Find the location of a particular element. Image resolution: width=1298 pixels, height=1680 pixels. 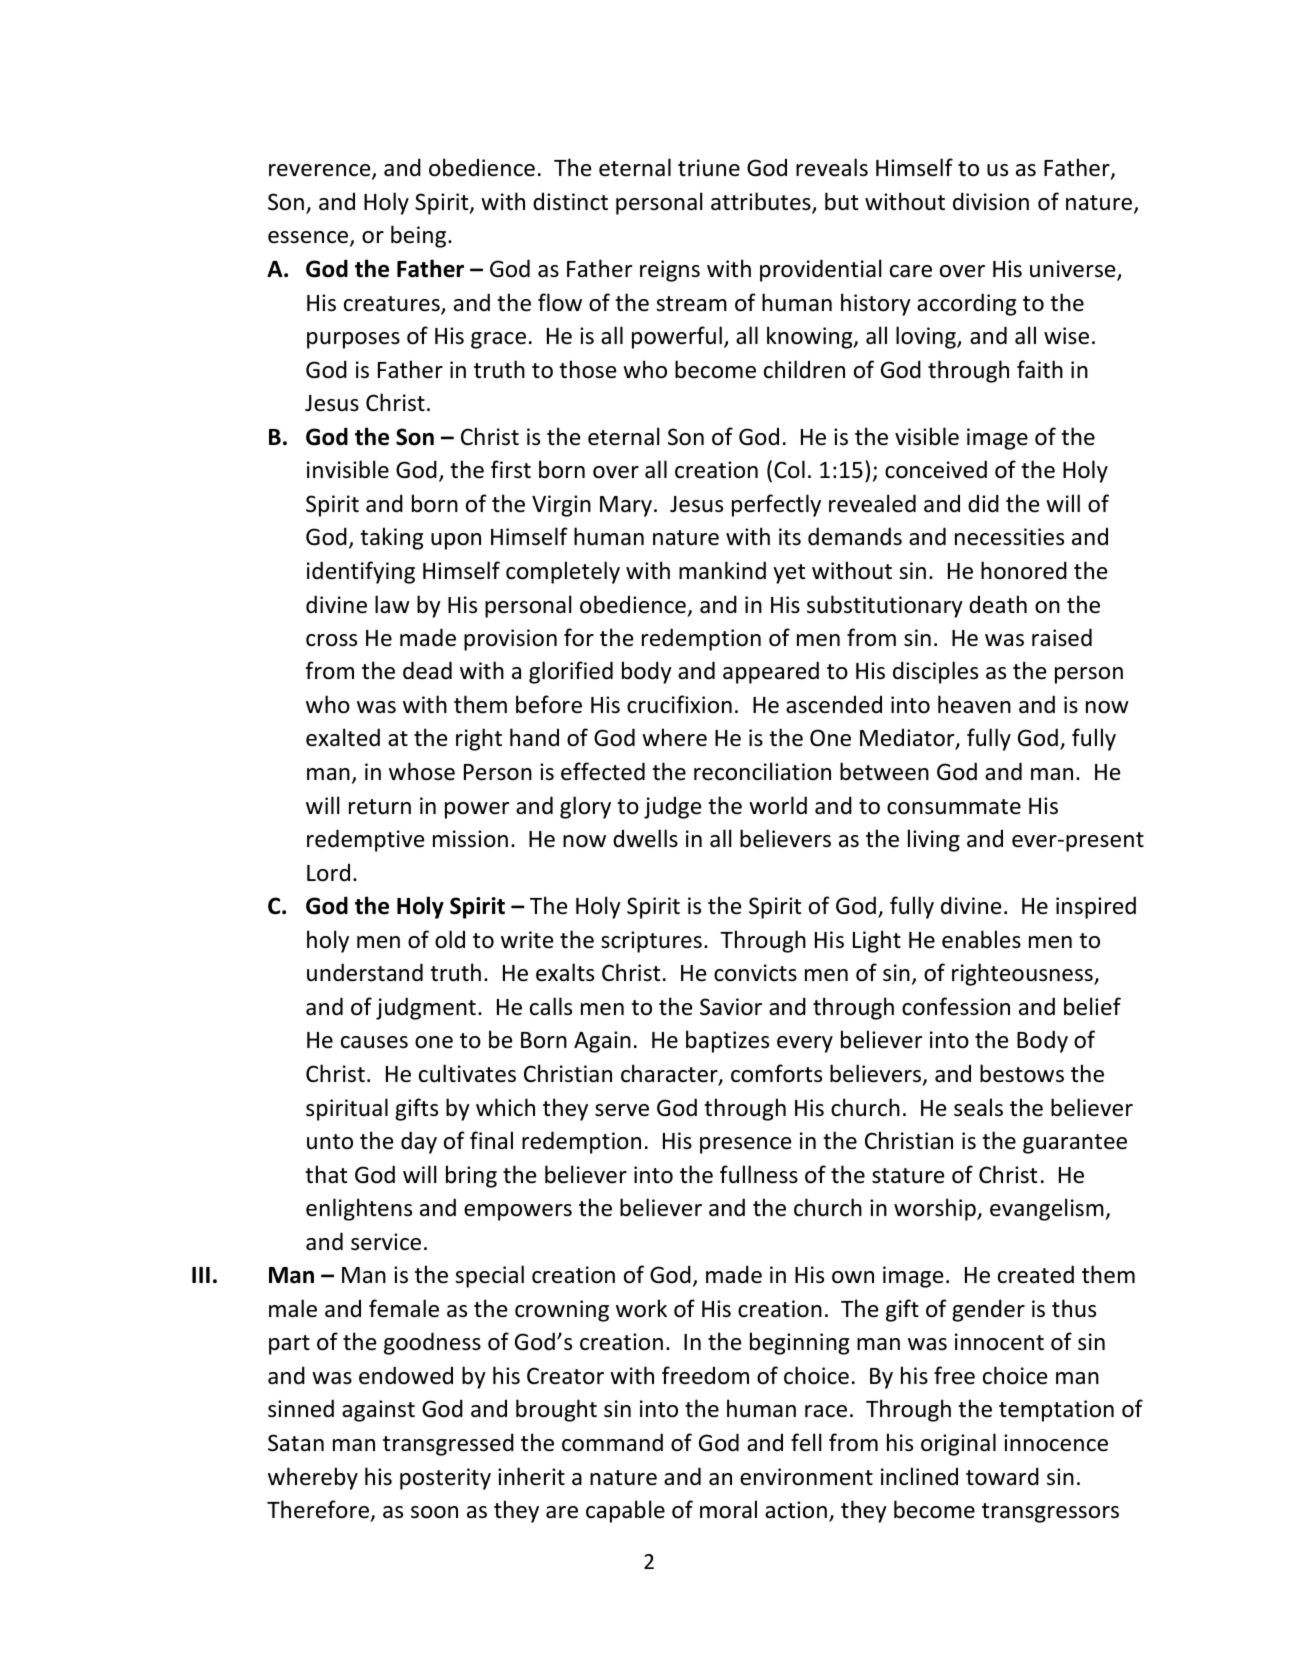

identifying is located at coordinates (361, 572).
